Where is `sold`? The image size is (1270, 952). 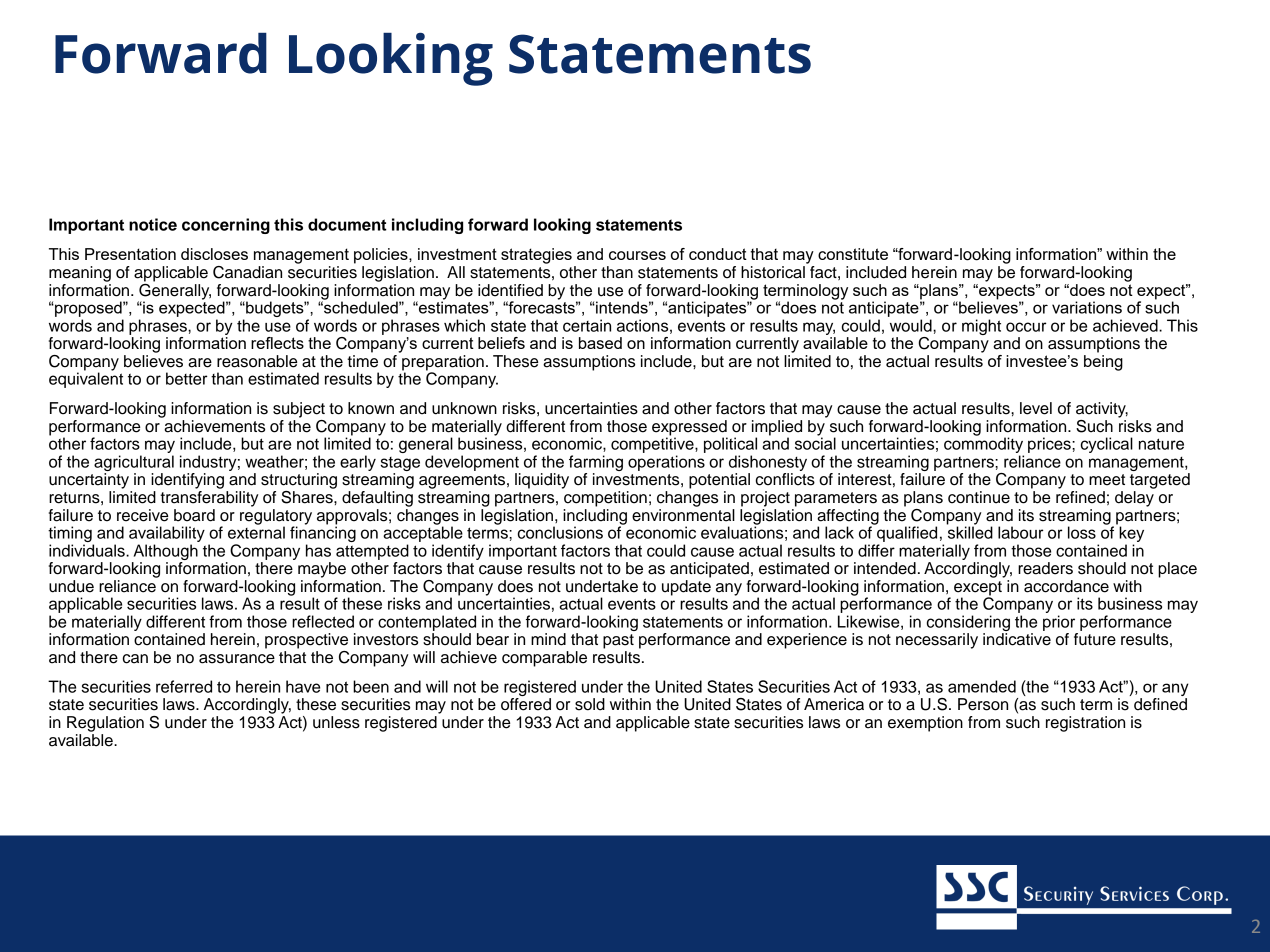
sold is located at coordinates (590, 704).
